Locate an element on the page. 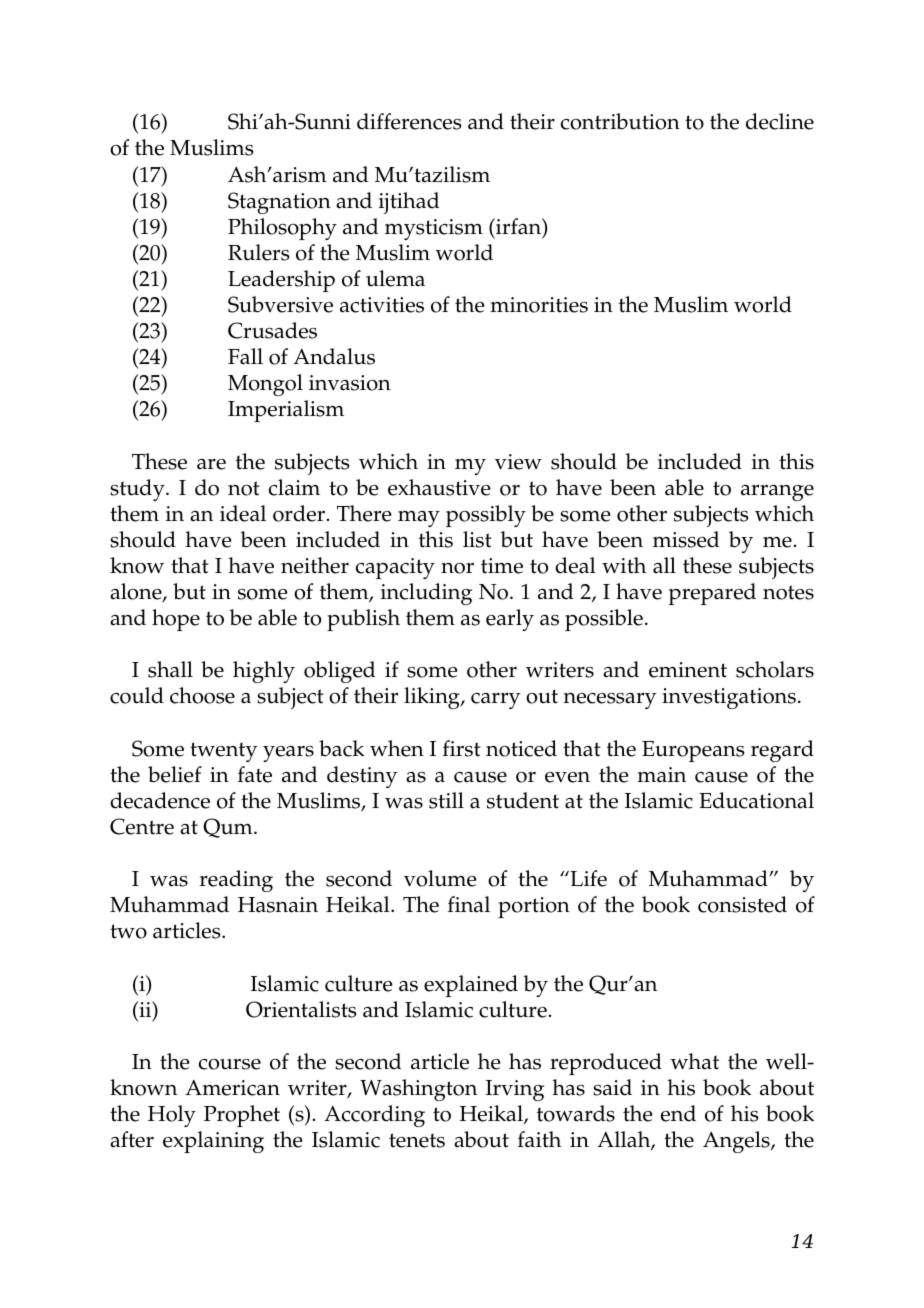  decline is located at coordinates (780, 121).
